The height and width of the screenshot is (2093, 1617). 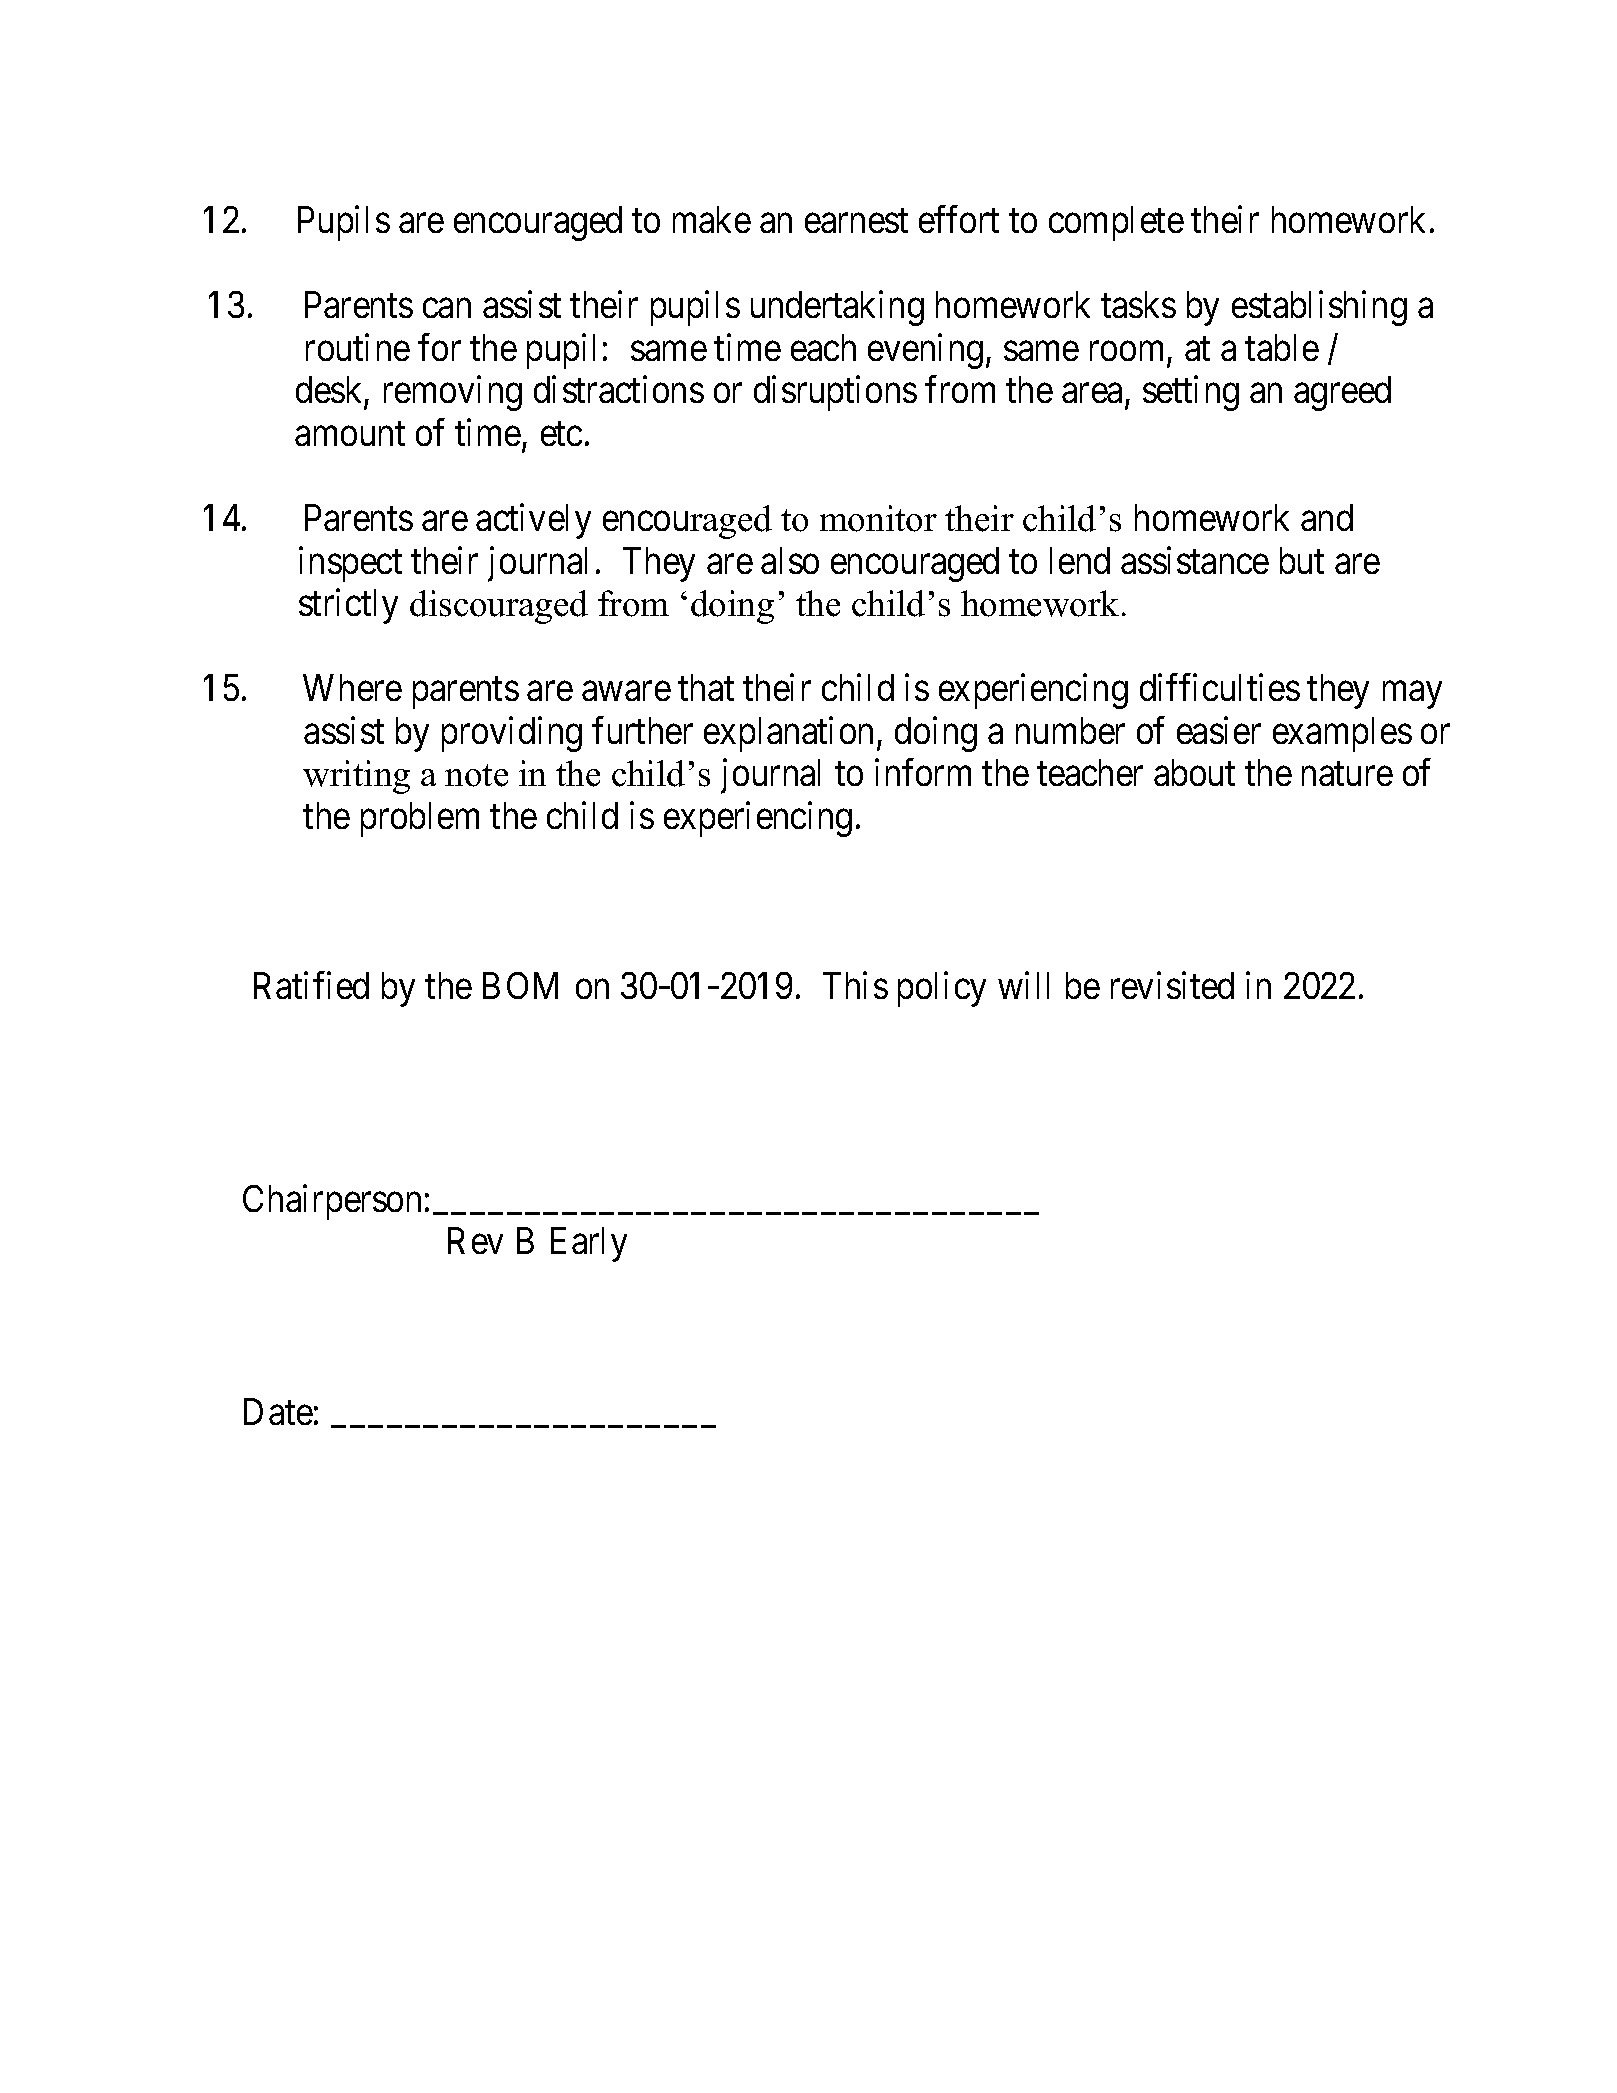 What do you see at coordinates (348, 606) in the screenshot?
I see `strictly` at bounding box center [348, 606].
